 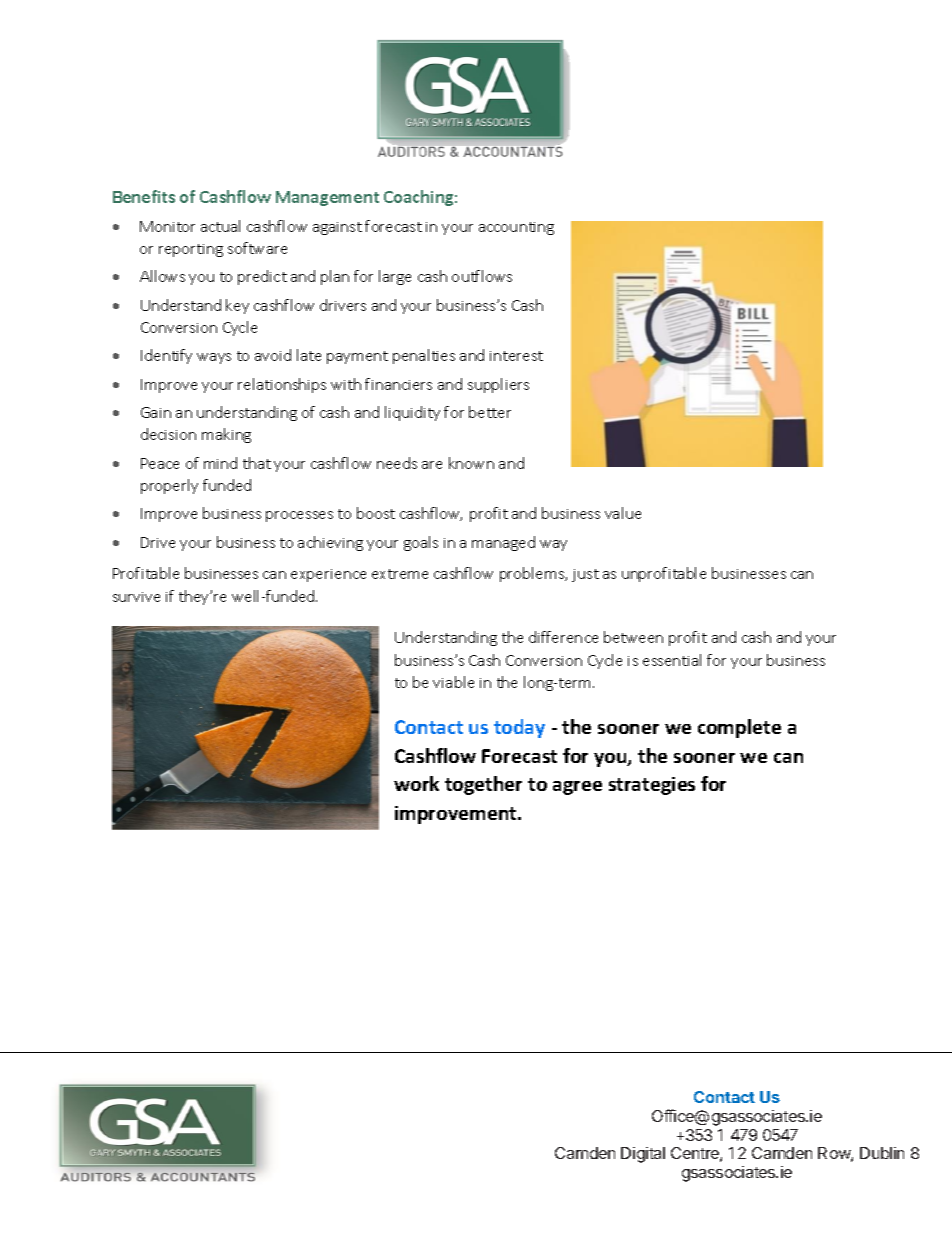 What do you see at coordinates (453, 682) in the screenshot?
I see `viable` at bounding box center [453, 682].
